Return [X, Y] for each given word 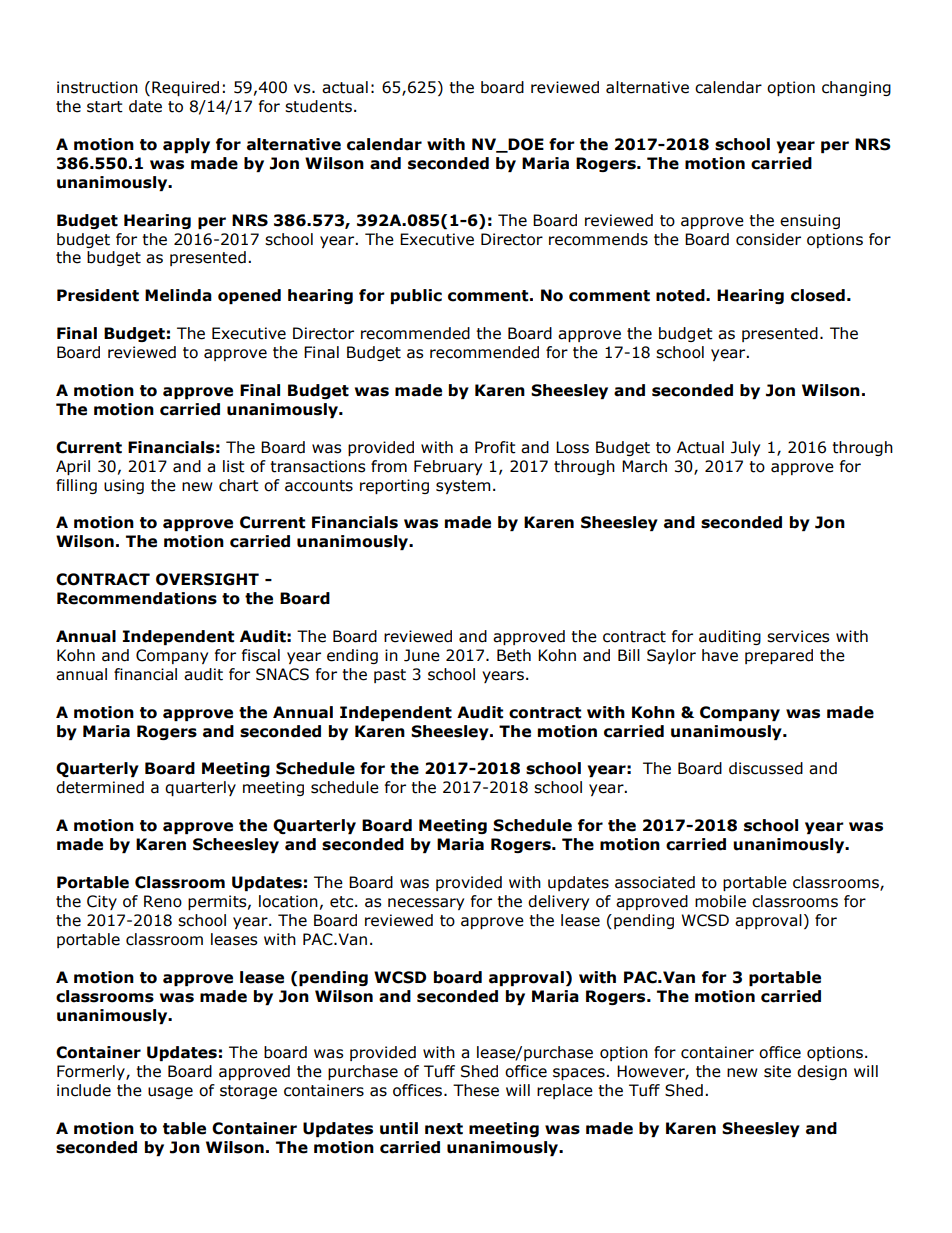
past [390, 676]
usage [170, 1093]
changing [856, 88]
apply [186, 145]
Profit [495, 447]
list [234, 466]
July [745, 448]
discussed [766, 768]
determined [100, 787]
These [476, 1090]
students [318, 106]
